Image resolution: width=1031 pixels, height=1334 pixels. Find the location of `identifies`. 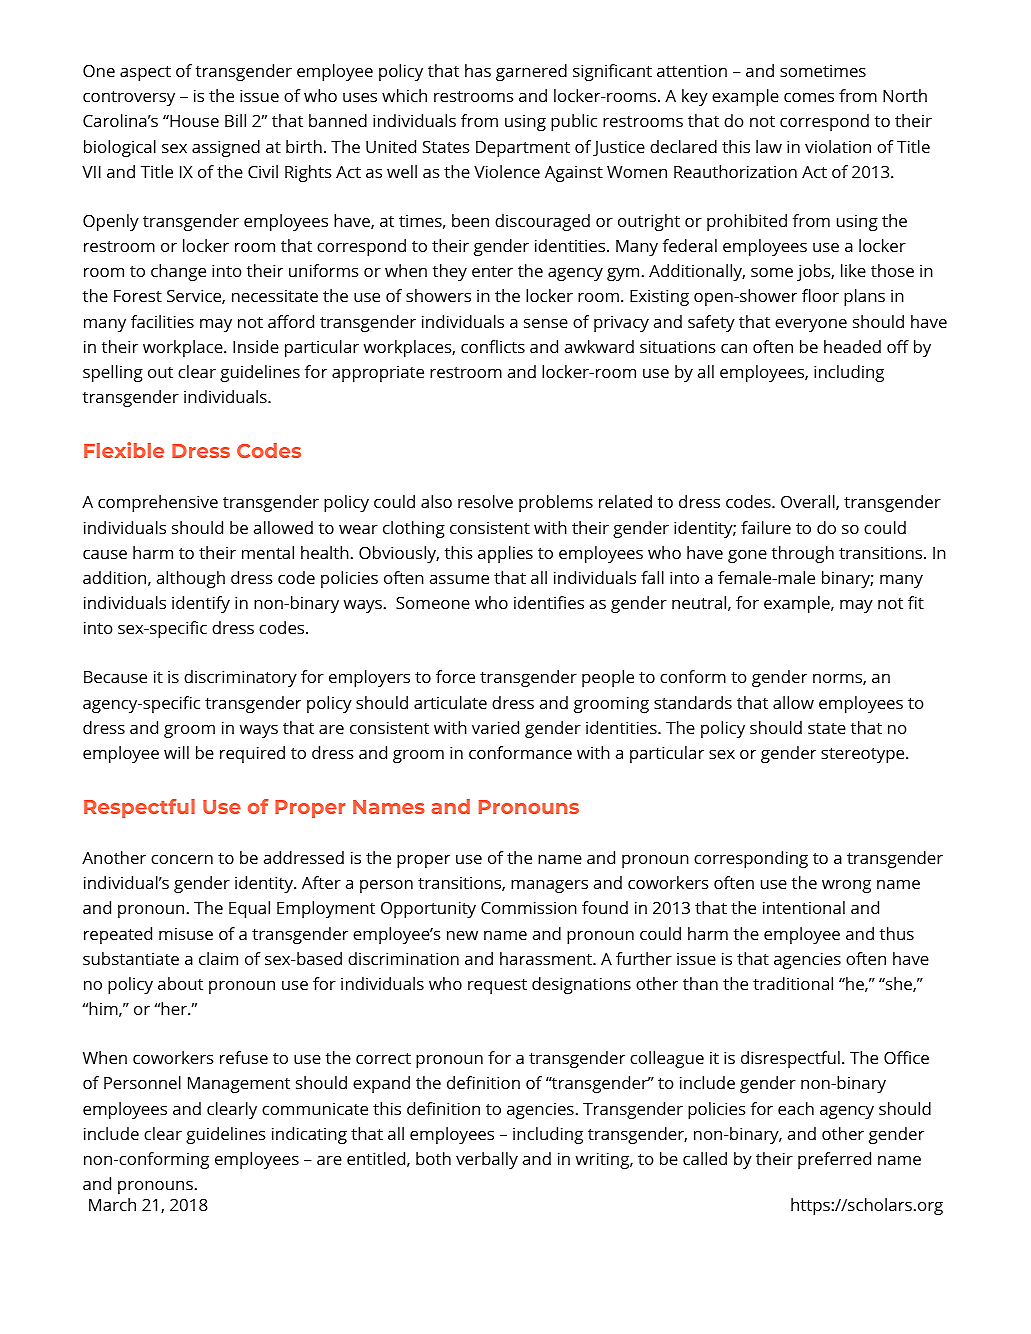

identifies is located at coordinates (549, 602).
